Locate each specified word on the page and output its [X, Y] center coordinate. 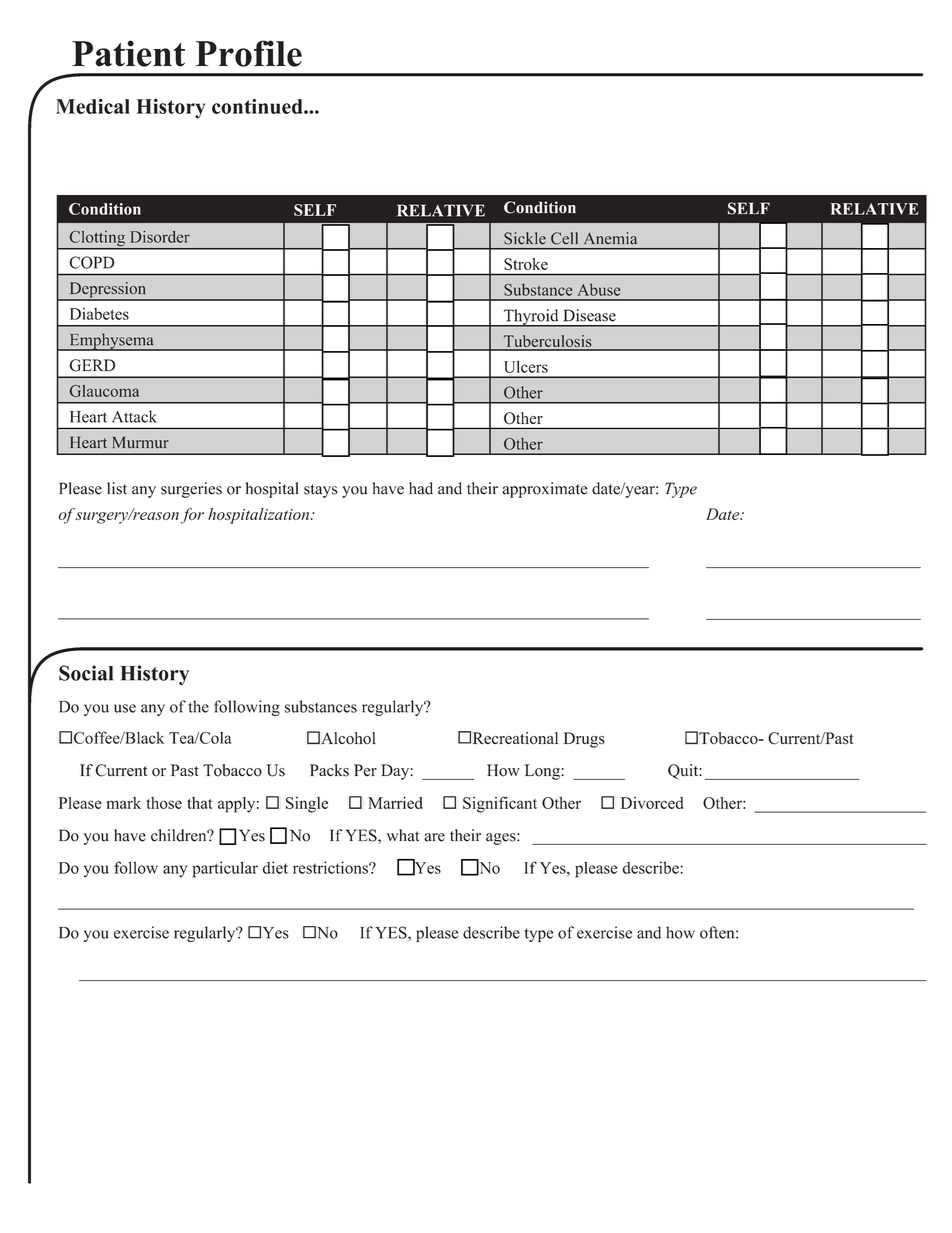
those [164, 803]
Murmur [141, 442]
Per [365, 770]
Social [86, 673]
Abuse [598, 289]
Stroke [526, 264]
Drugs [584, 740]
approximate [545, 490]
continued [258, 106]
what [403, 835]
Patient [128, 53]
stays [320, 491]
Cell [564, 238]
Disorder [160, 236]
